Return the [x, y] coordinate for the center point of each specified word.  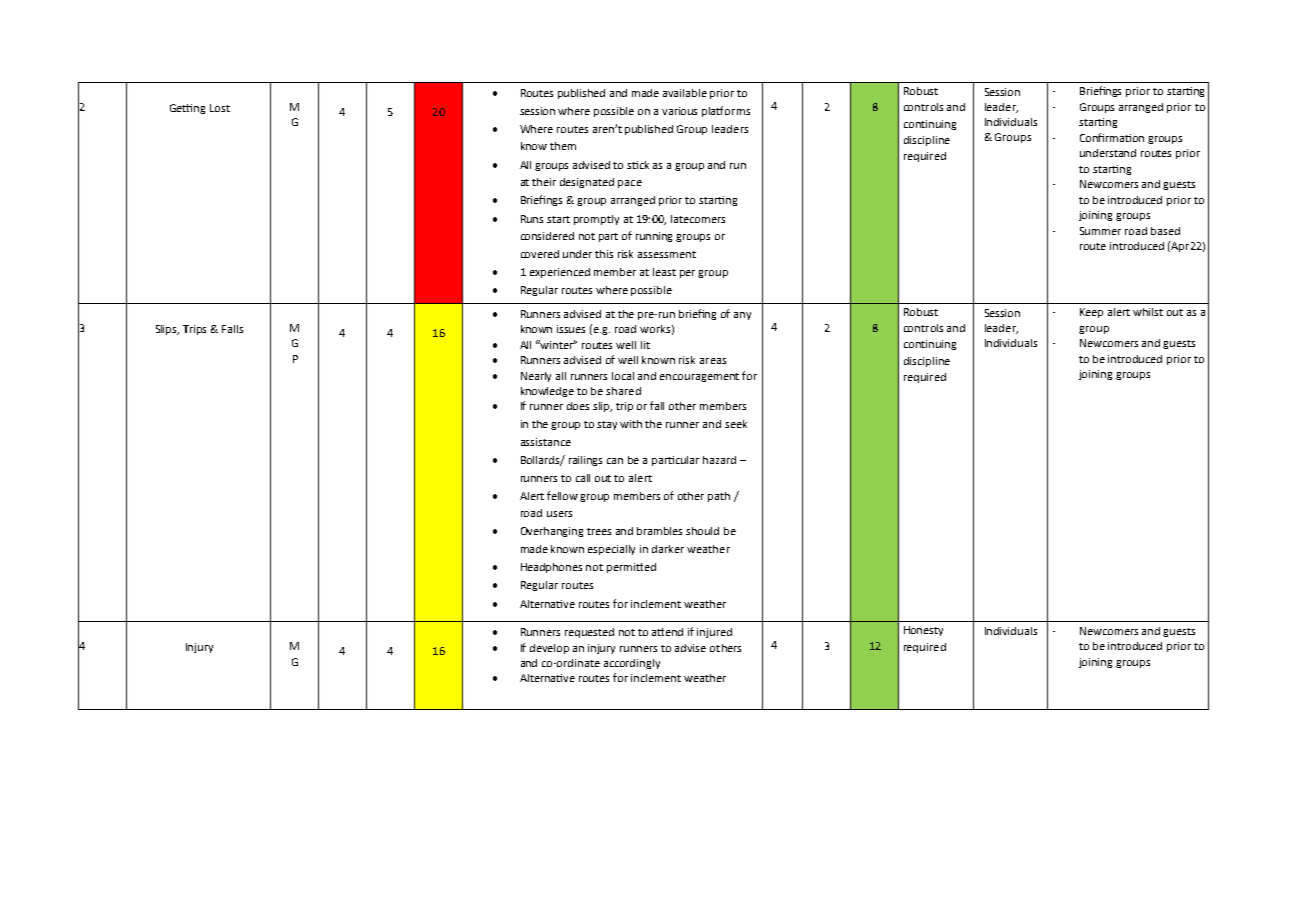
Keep [1091, 313]
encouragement [699, 377]
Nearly [536, 377]
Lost [220, 108]
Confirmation [1112, 137]
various [679, 111]
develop [549, 649]
